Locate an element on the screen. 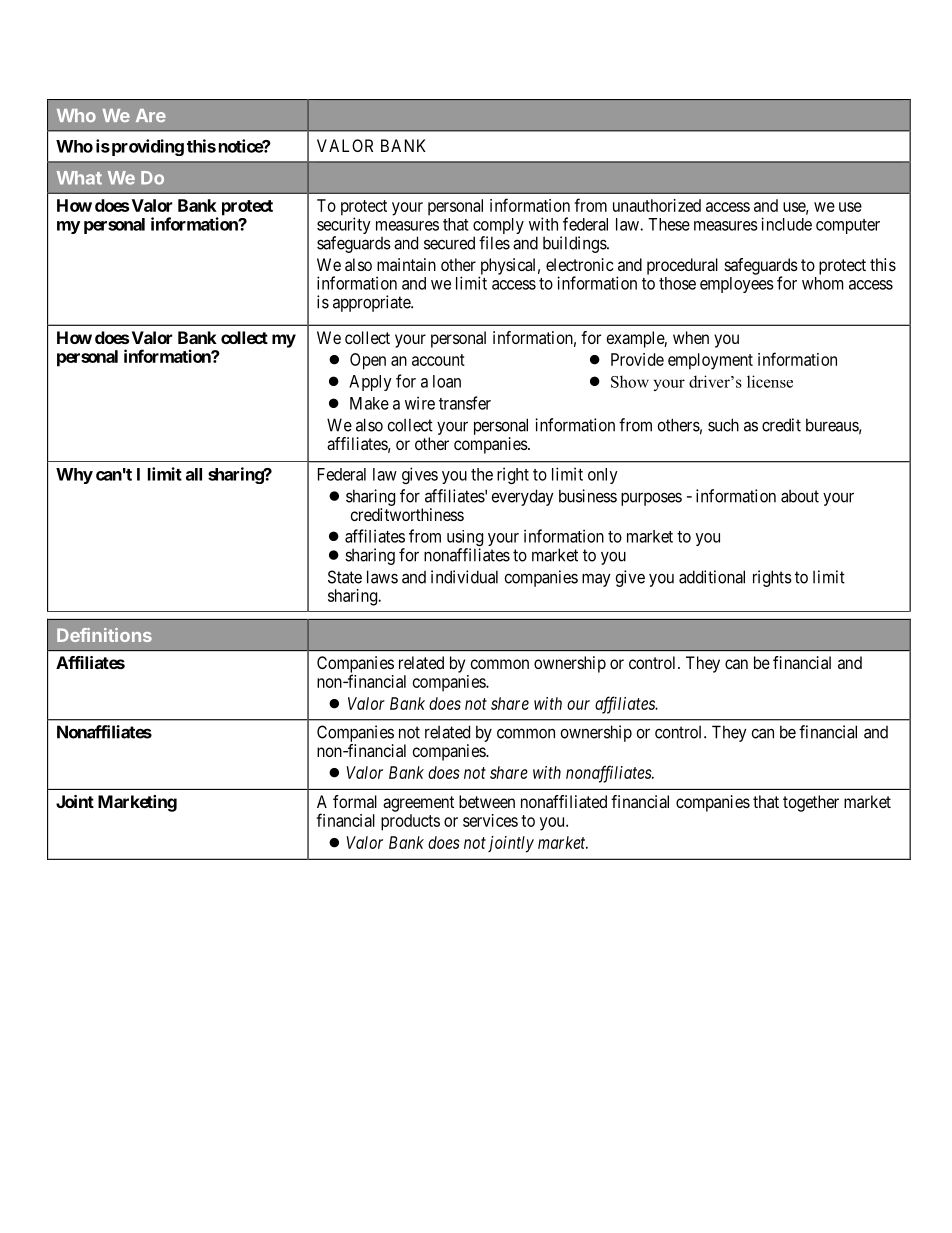  unauthorized is located at coordinates (657, 205).
